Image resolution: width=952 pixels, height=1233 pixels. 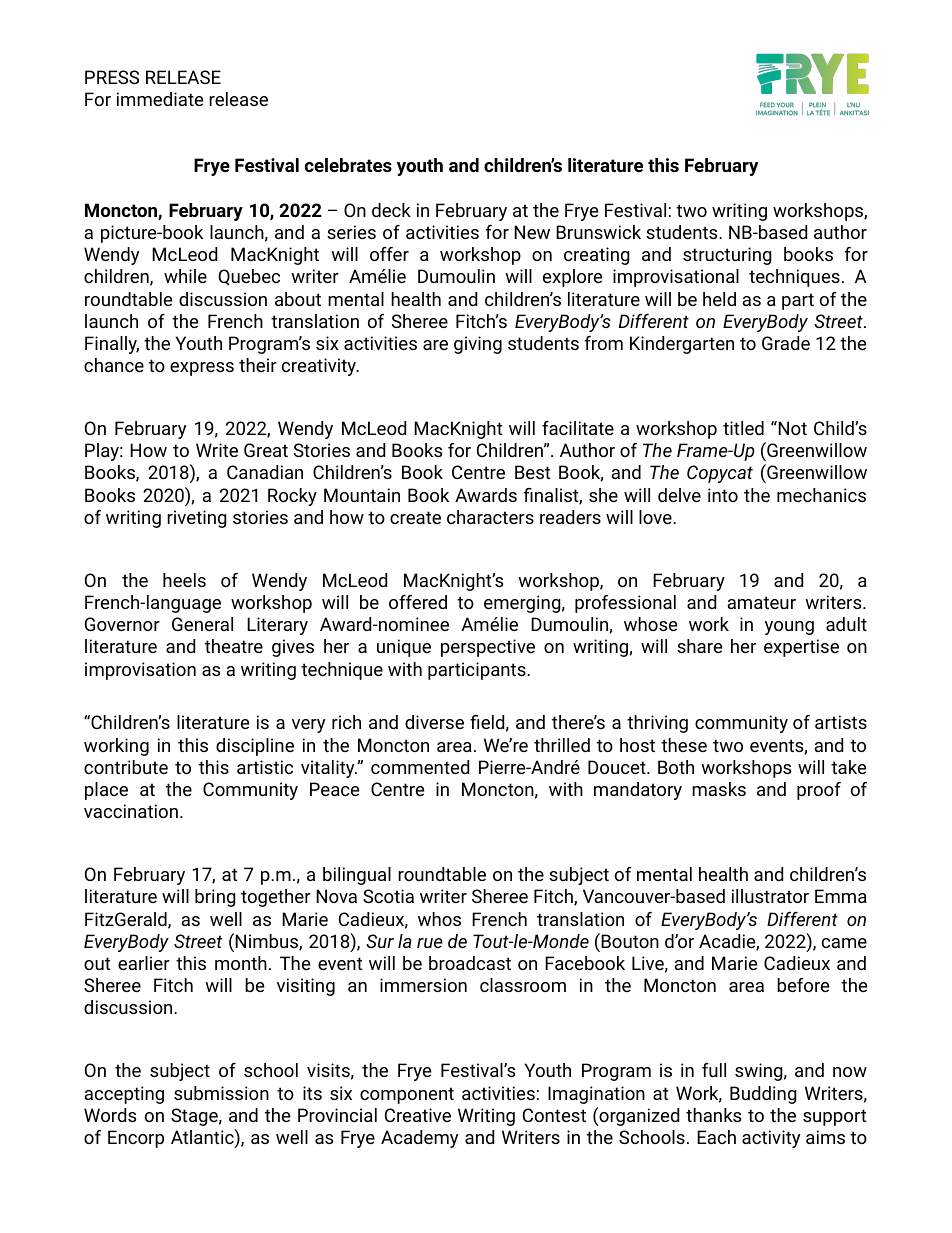 What do you see at coordinates (221, 1093) in the screenshot?
I see `submission` at bounding box center [221, 1093].
